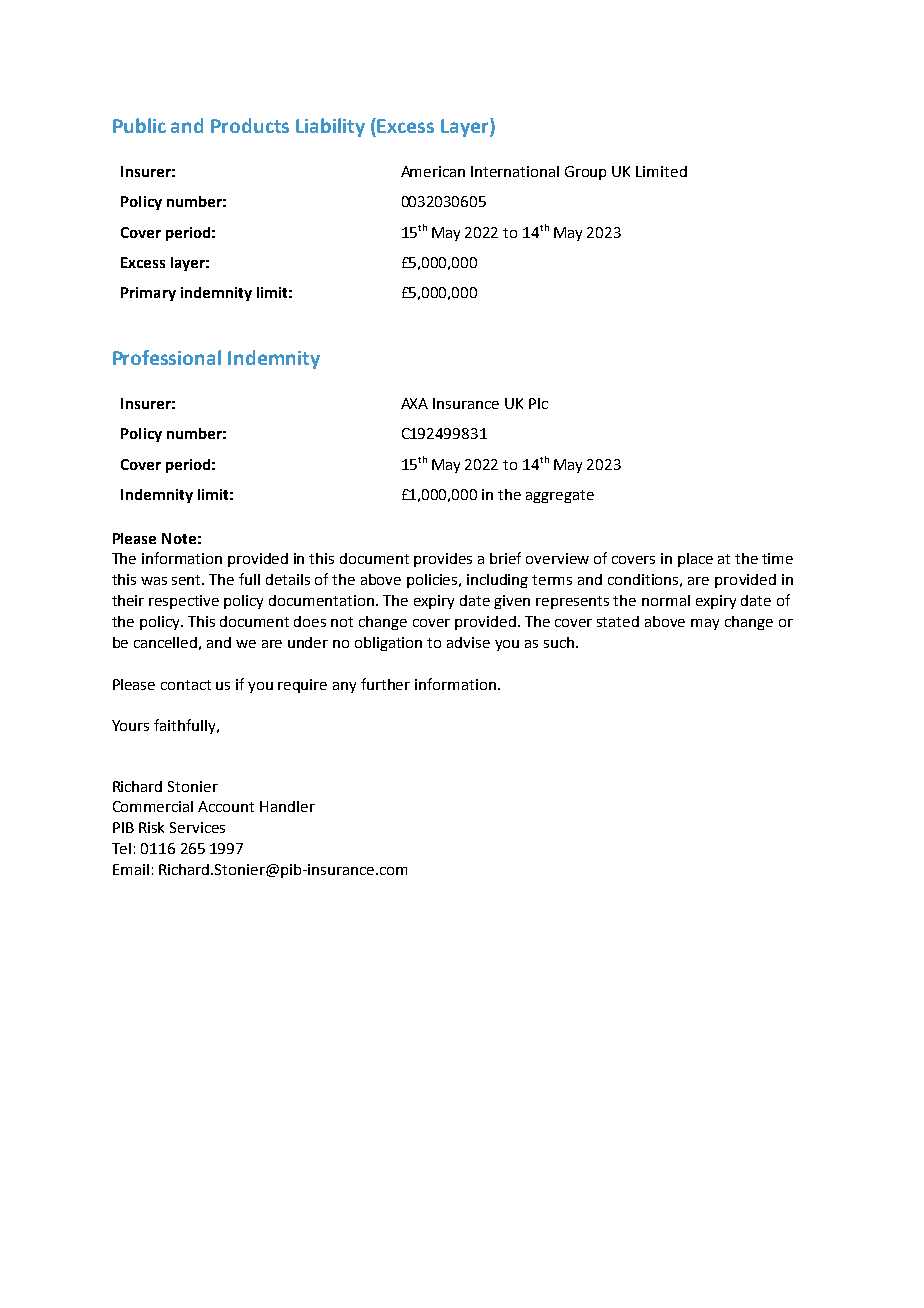 The height and width of the document is (1308, 924). What do you see at coordinates (695, 560) in the document?
I see `place` at bounding box center [695, 560].
